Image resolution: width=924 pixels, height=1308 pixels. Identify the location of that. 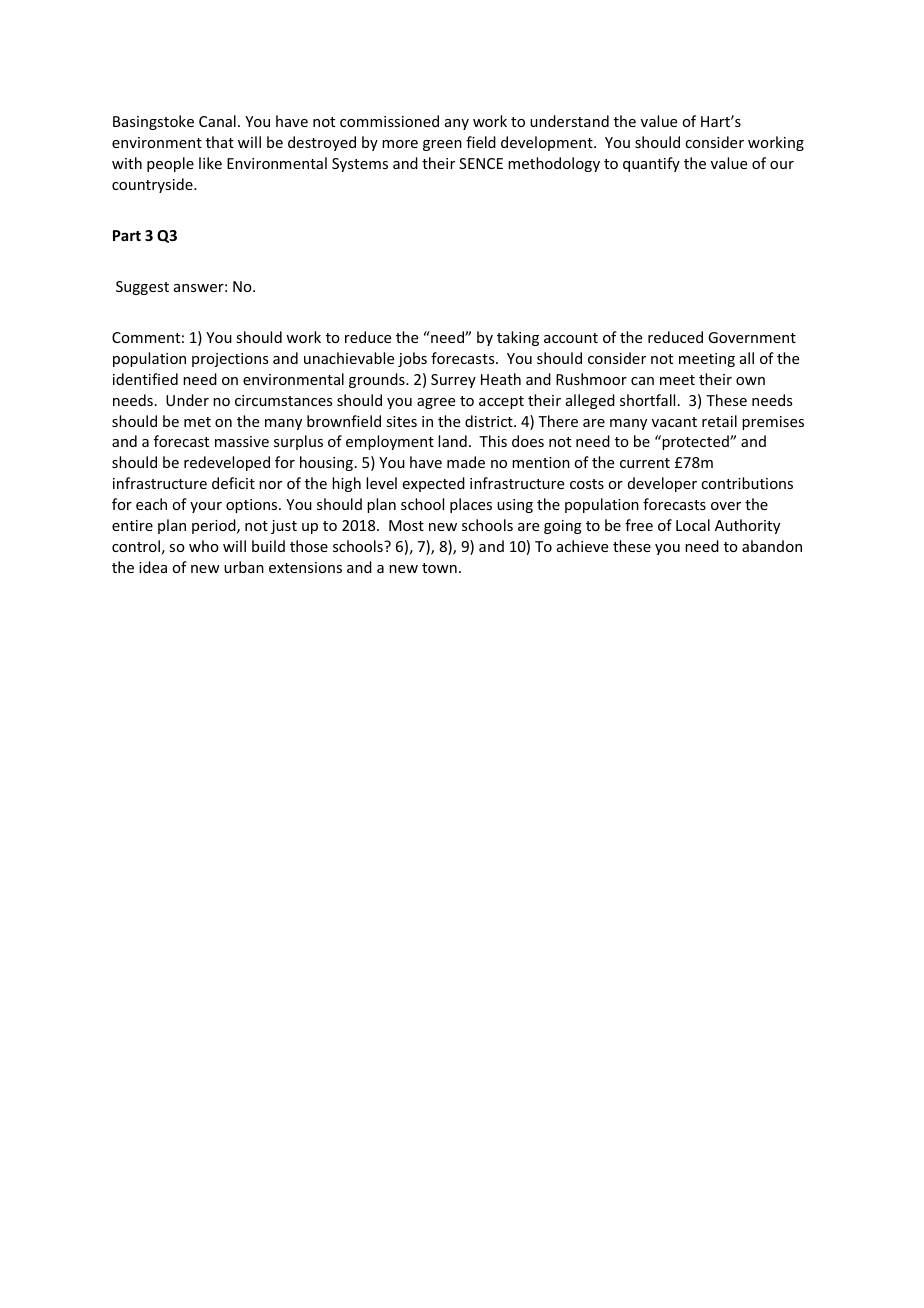
(220, 142).
